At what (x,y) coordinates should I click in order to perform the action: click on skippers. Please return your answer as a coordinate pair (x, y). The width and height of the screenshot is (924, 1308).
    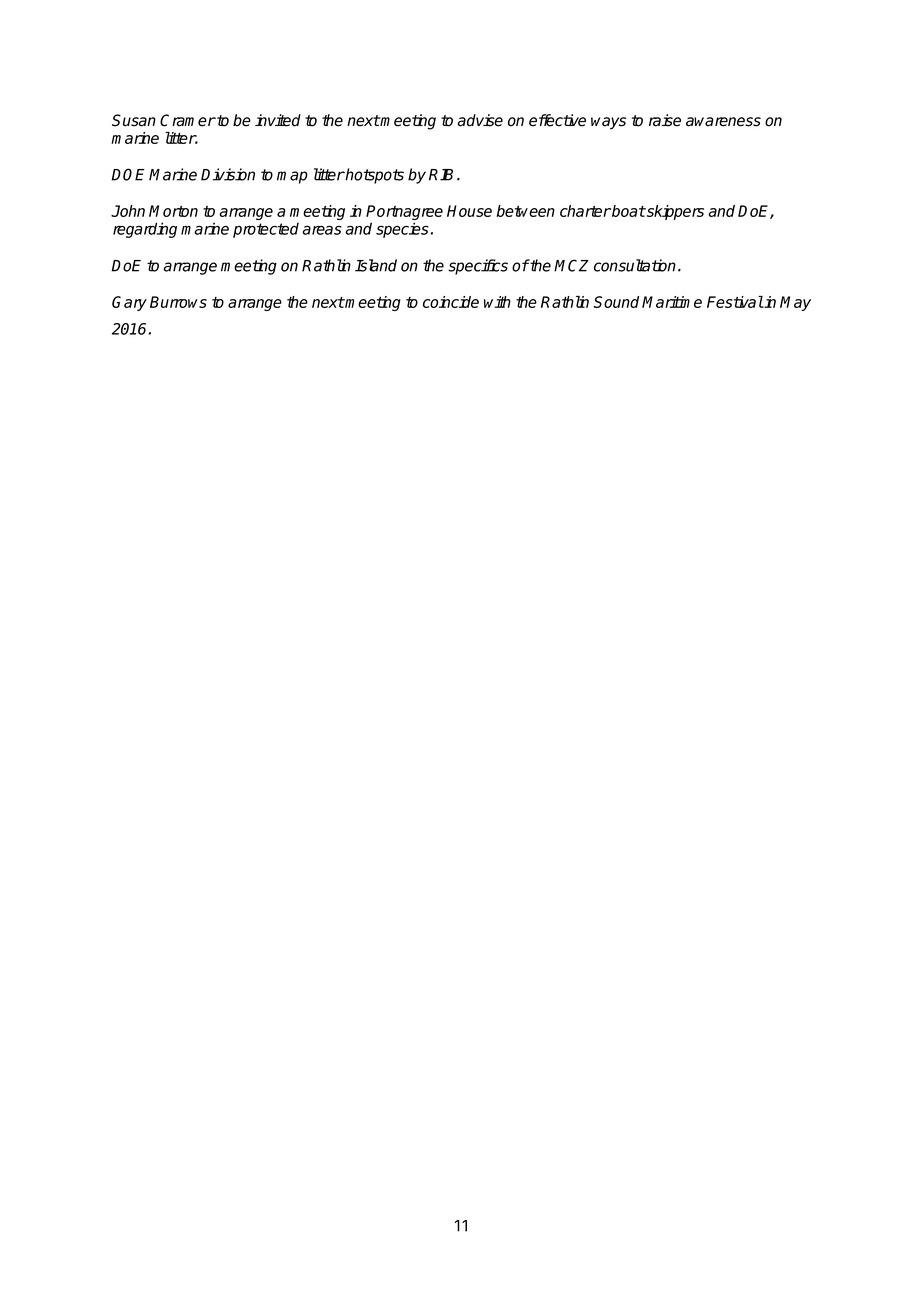
    Looking at the image, I should click on (674, 212).
